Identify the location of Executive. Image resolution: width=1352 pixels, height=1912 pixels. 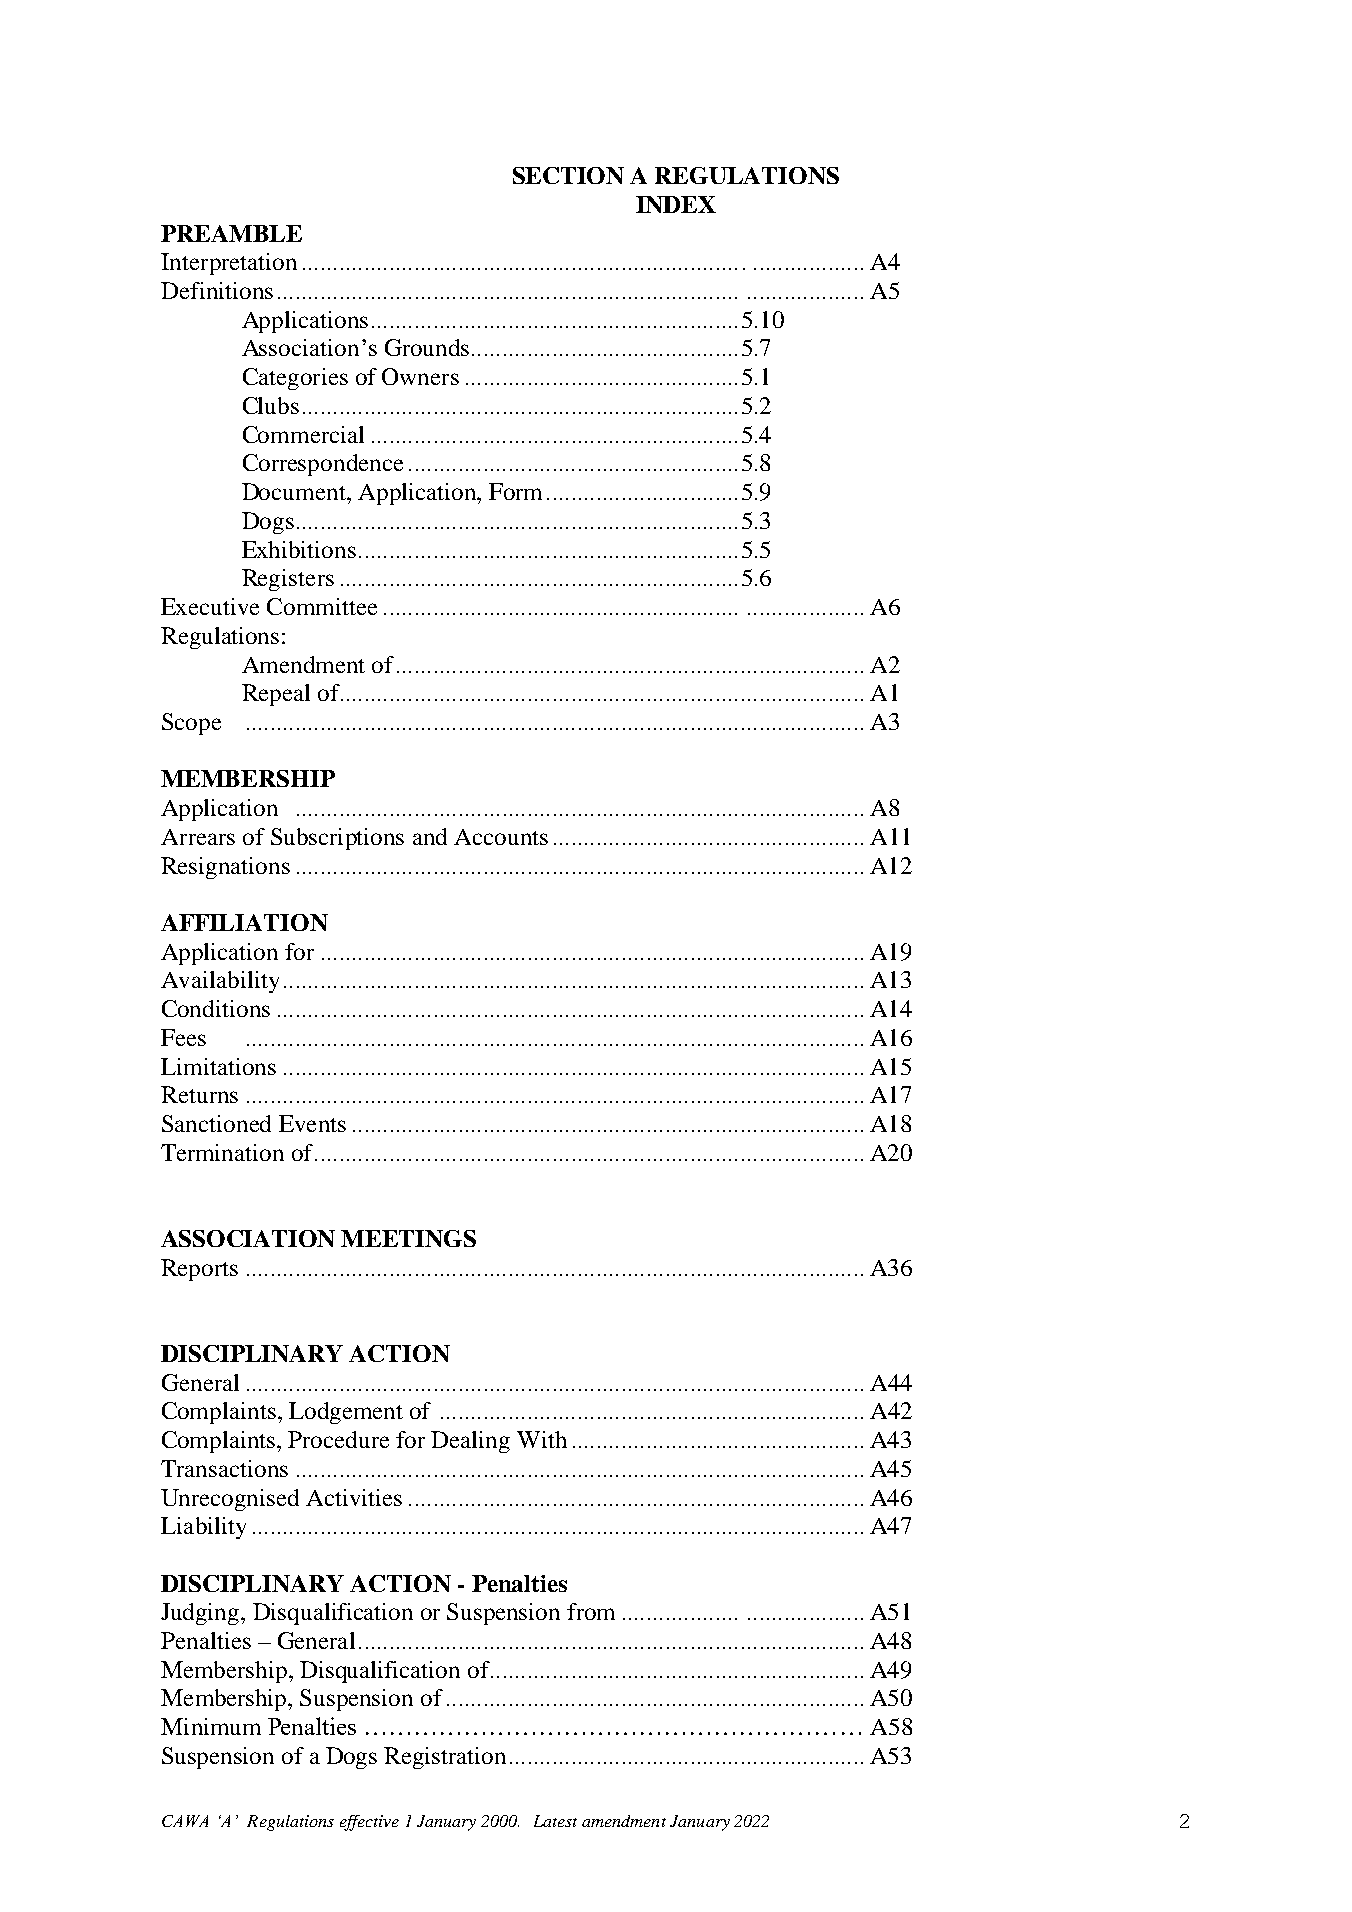
(210, 606).
